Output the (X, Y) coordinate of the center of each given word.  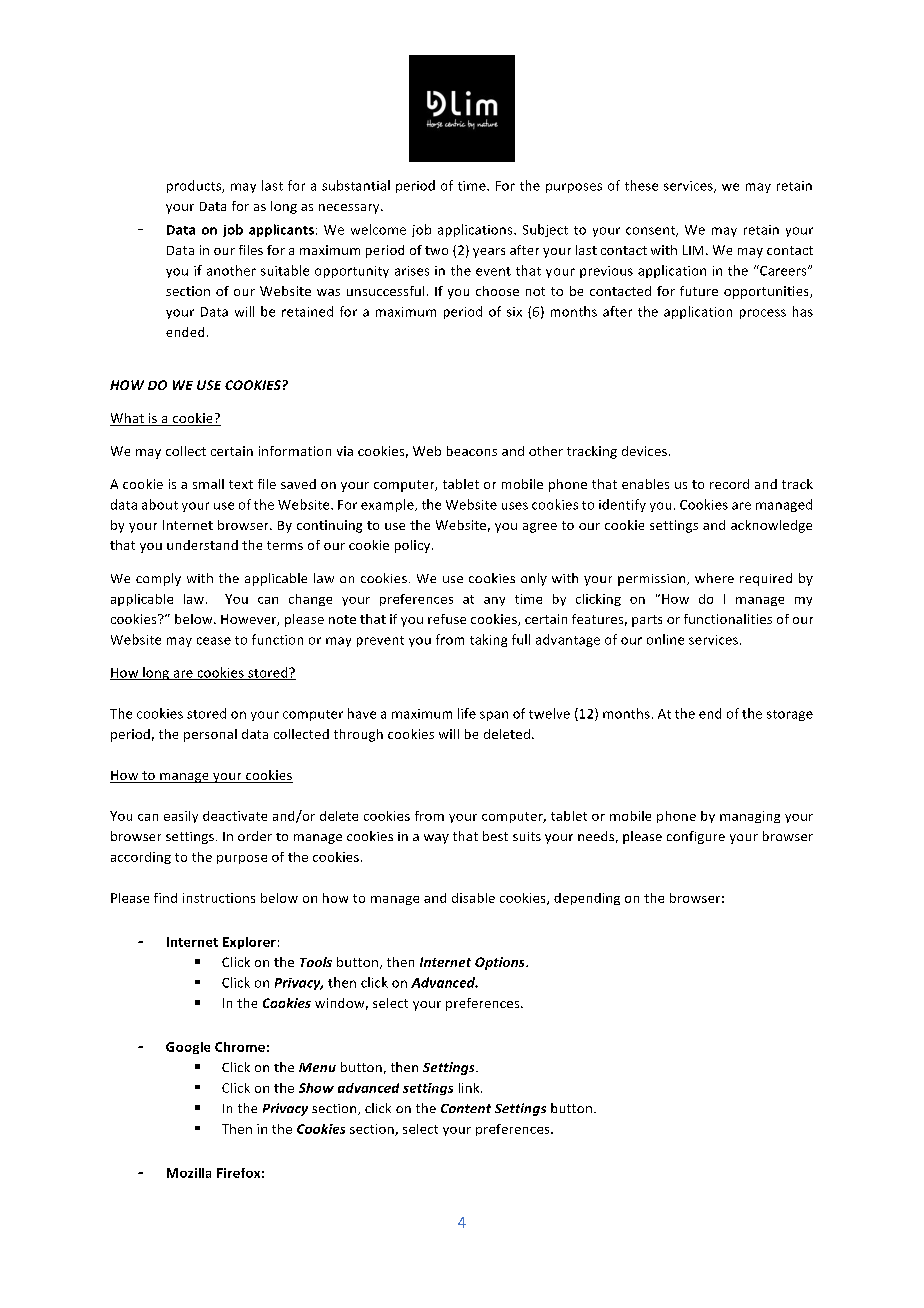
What (127, 418)
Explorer (249, 943)
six (514, 312)
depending (587, 899)
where (714, 578)
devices (644, 451)
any (494, 601)
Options (501, 963)
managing (750, 817)
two (436, 250)
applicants (281, 230)
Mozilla (189, 1173)
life (467, 713)
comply (158, 579)
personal (210, 735)
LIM (693, 250)
